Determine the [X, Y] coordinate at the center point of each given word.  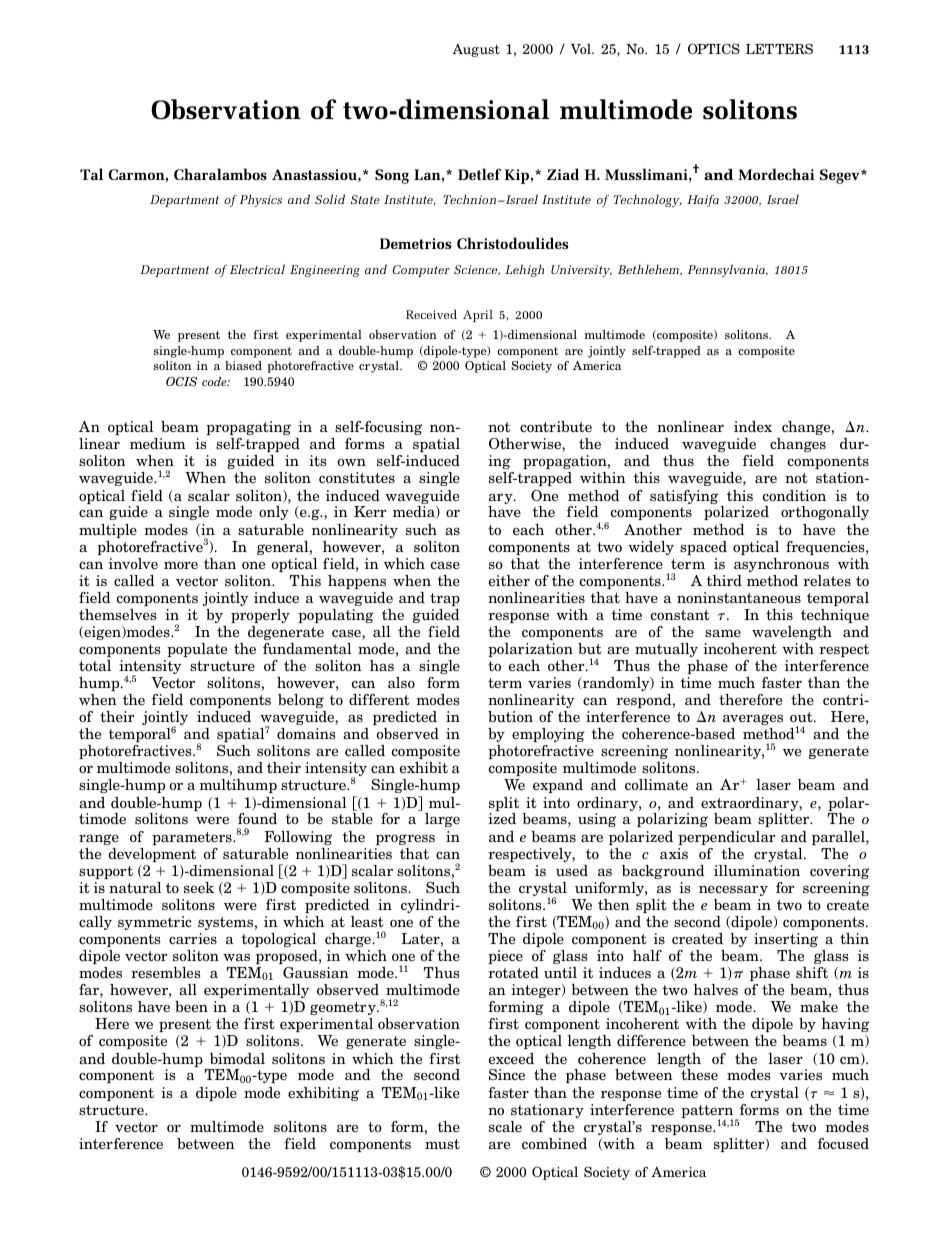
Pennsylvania [727, 270]
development [152, 855]
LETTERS [779, 48]
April [478, 315]
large [442, 820]
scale [505, 1126]
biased [243, 365]
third [724, 580]
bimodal [237, 1058]
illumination [757, 870]
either [509, 580]
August [476, 50]
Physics [261, 200]
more [181, 565]
